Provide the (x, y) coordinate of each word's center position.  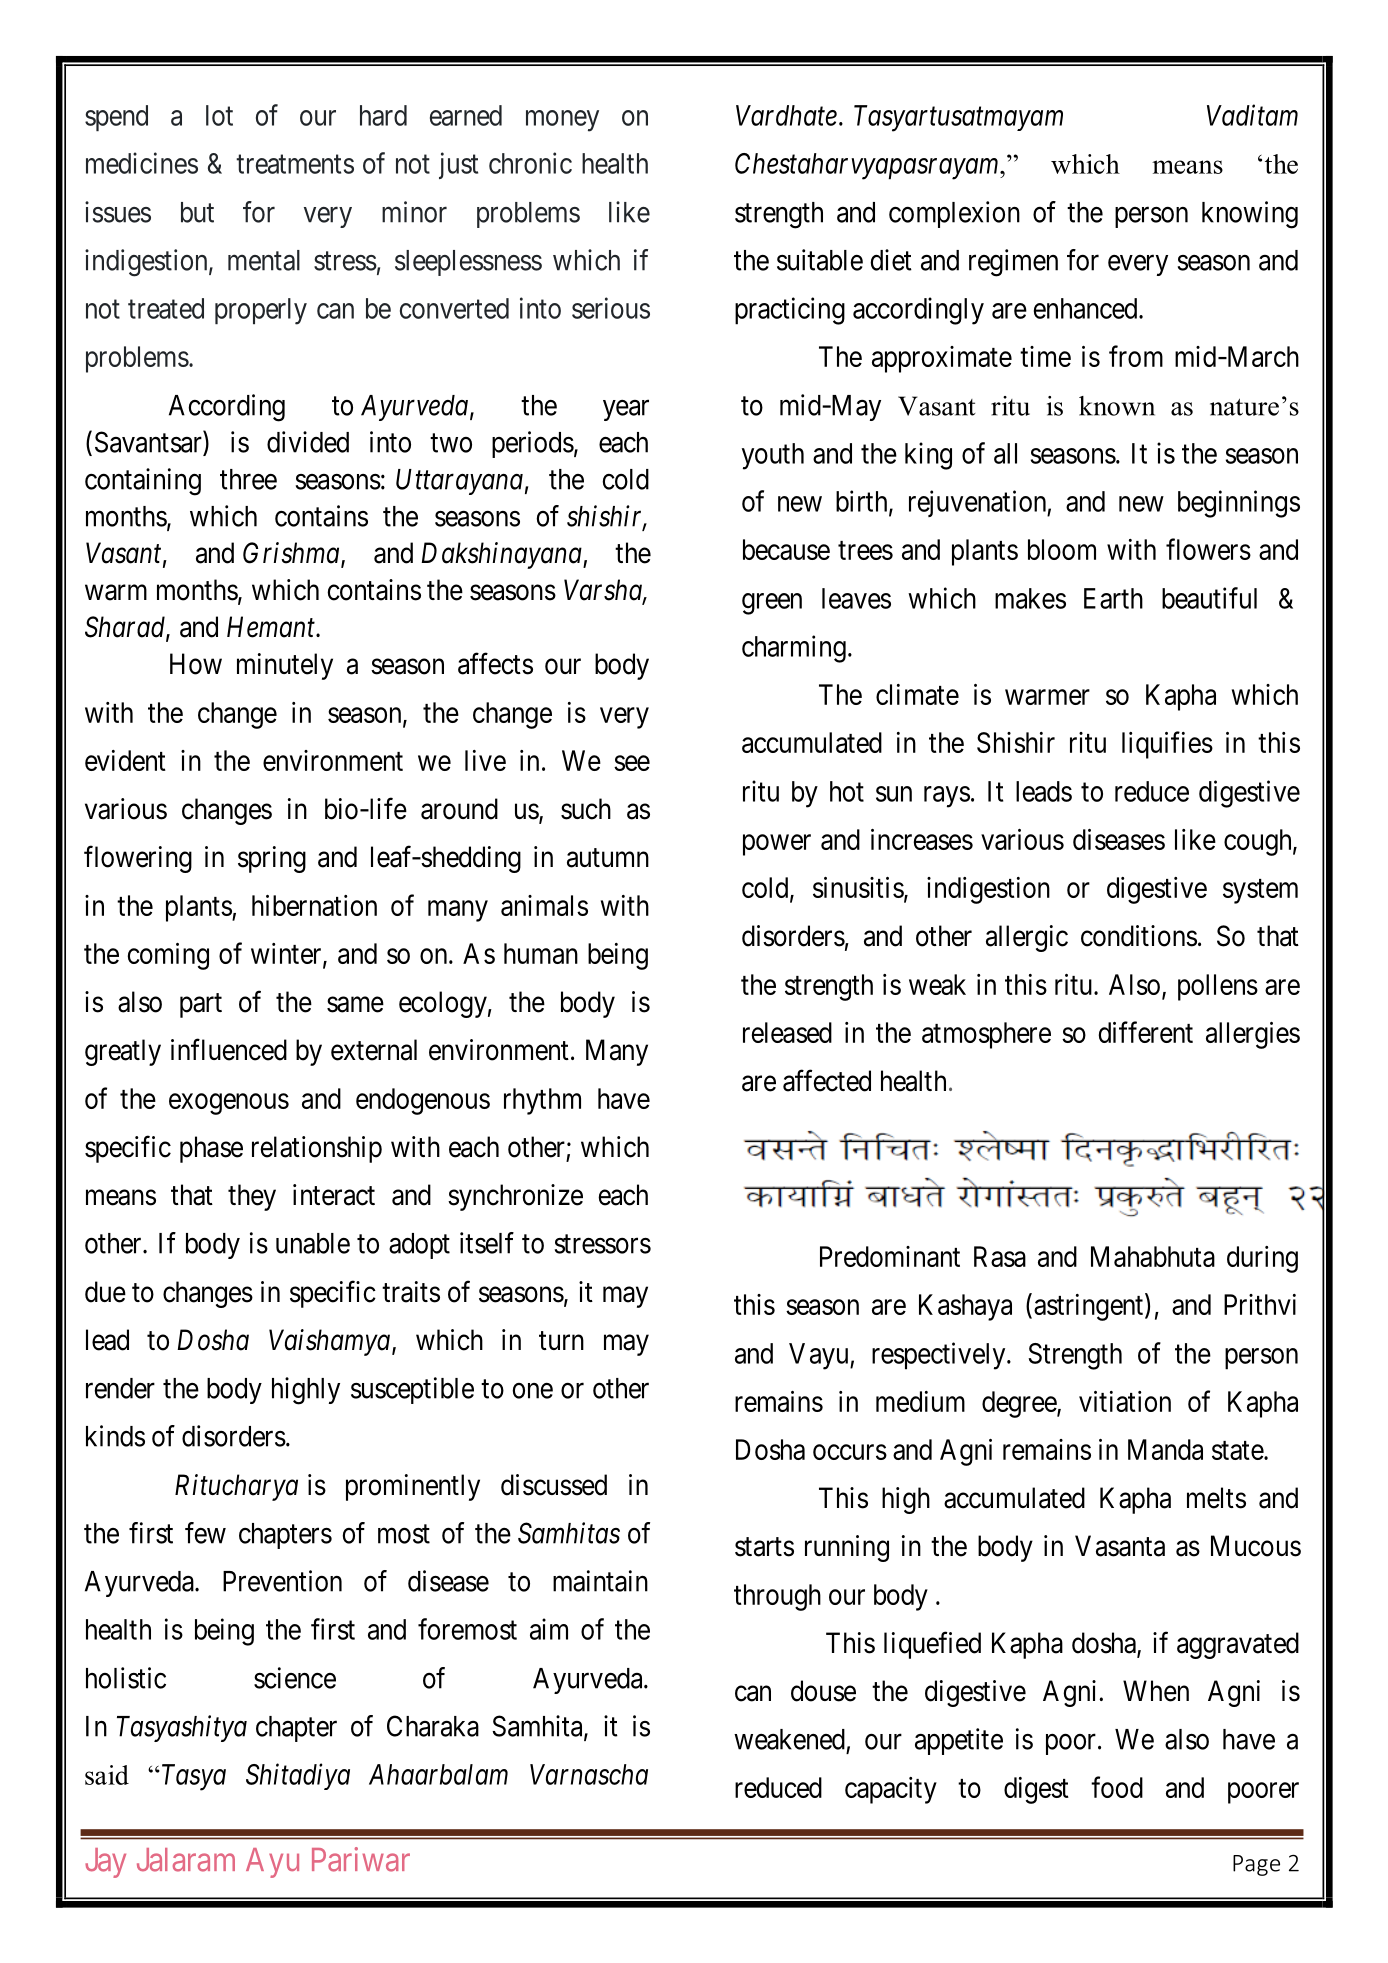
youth (773, 456)
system (1260, 891)
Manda (1165, 1449)
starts (764, 1547)
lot (219, 115)
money (562, 121)
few (205, 1533)
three (248, 479)
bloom (1062, 549)
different (1146, 1032)
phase (211, 1149)
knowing (1250, 215)
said (107, 1775)
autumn (608, 858)
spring (272, 859)
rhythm (542, 1101)
